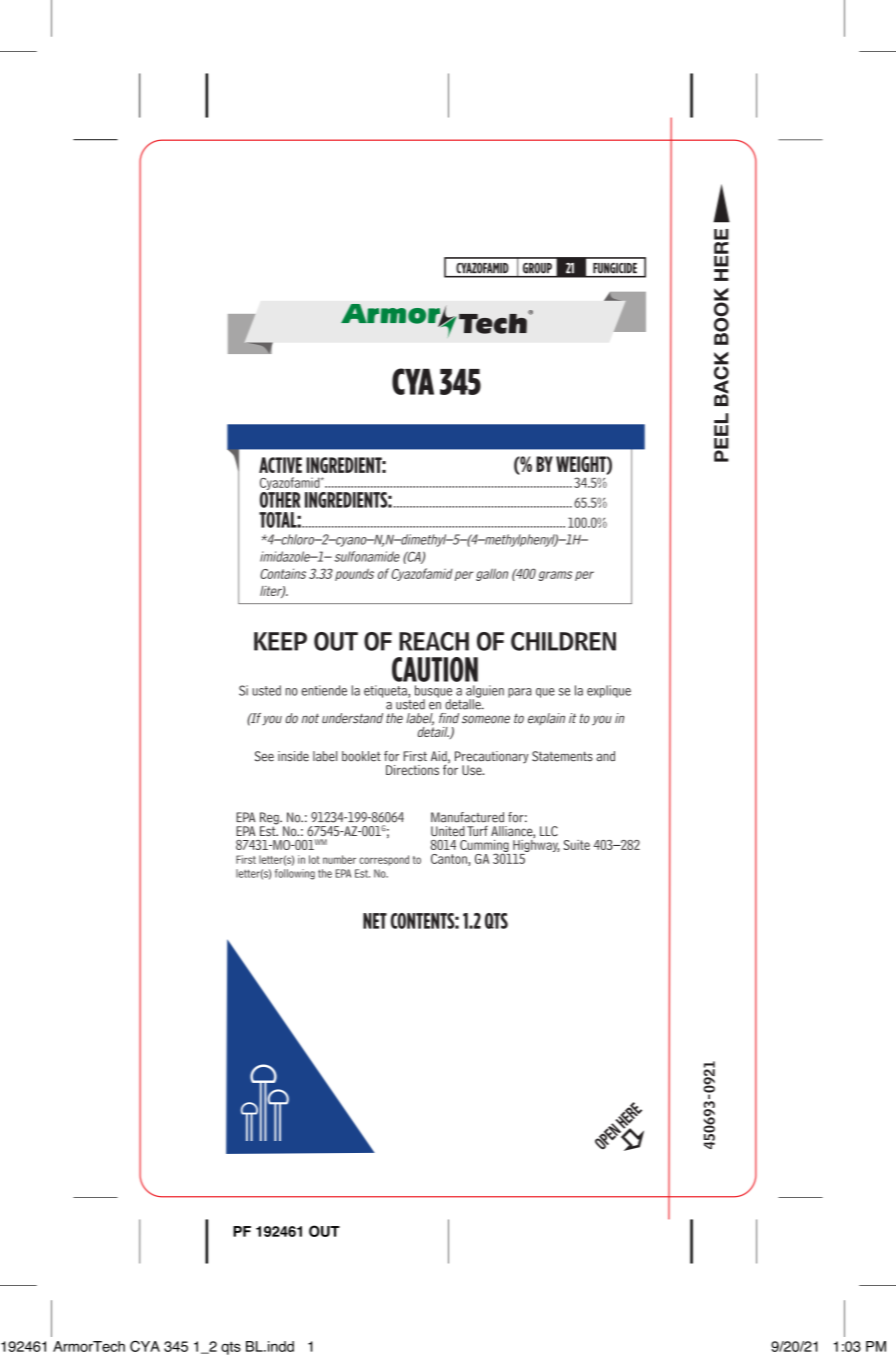  Describe the element at coordinates (280, 498) in the screenshot. I see `OTHER` at that location.
